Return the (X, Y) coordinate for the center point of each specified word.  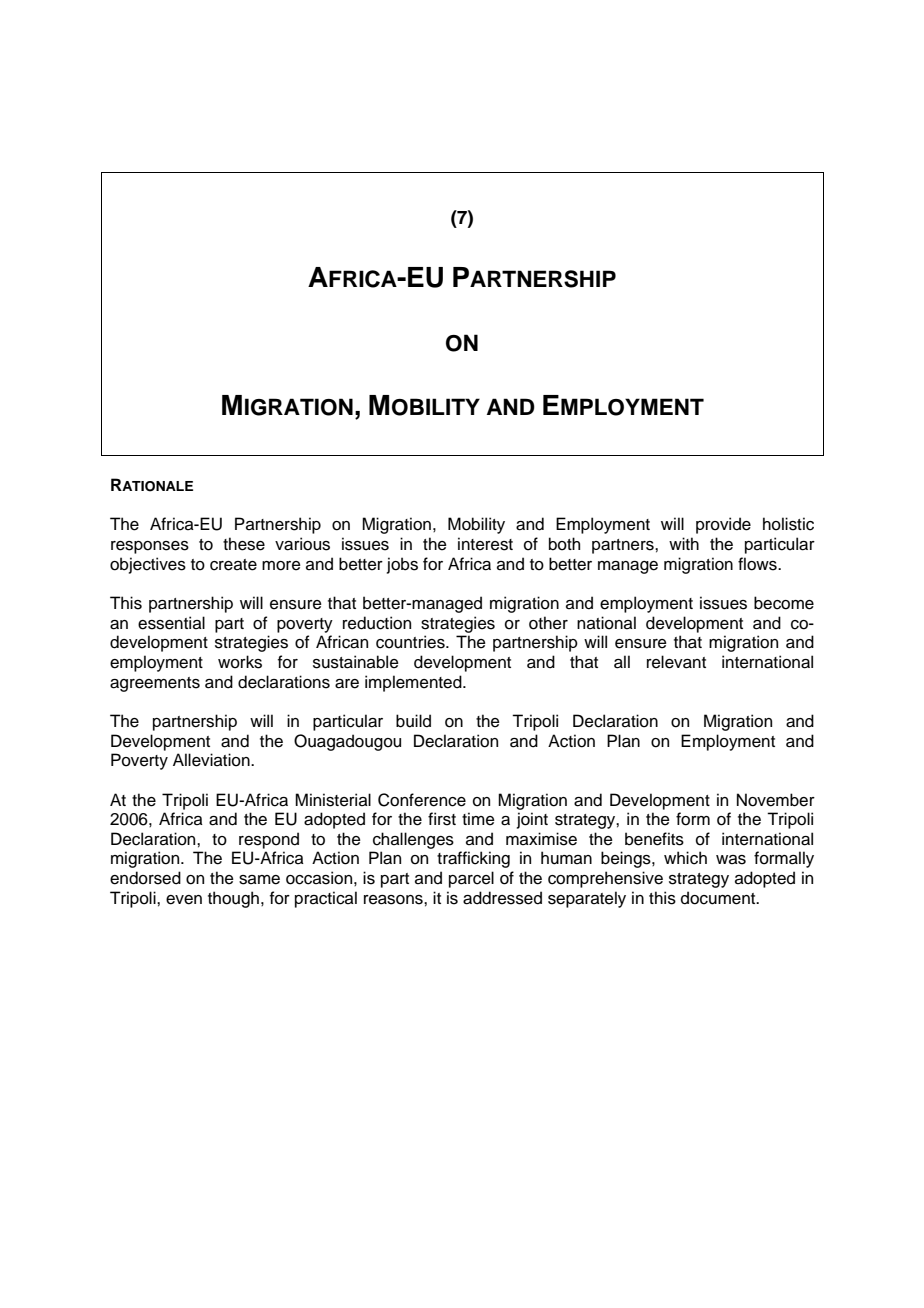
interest (485, 544)
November (776, 800)
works (240, 662)
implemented (414, 683)
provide (723, 525)
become (784, 603)
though (233, 899)
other (548, 623)
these (244, 544)
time (478, 819)
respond (269, 840)
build (413, 721)
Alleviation (212, 760)
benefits (654, 839)
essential (171, 623)
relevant (676, 662)
